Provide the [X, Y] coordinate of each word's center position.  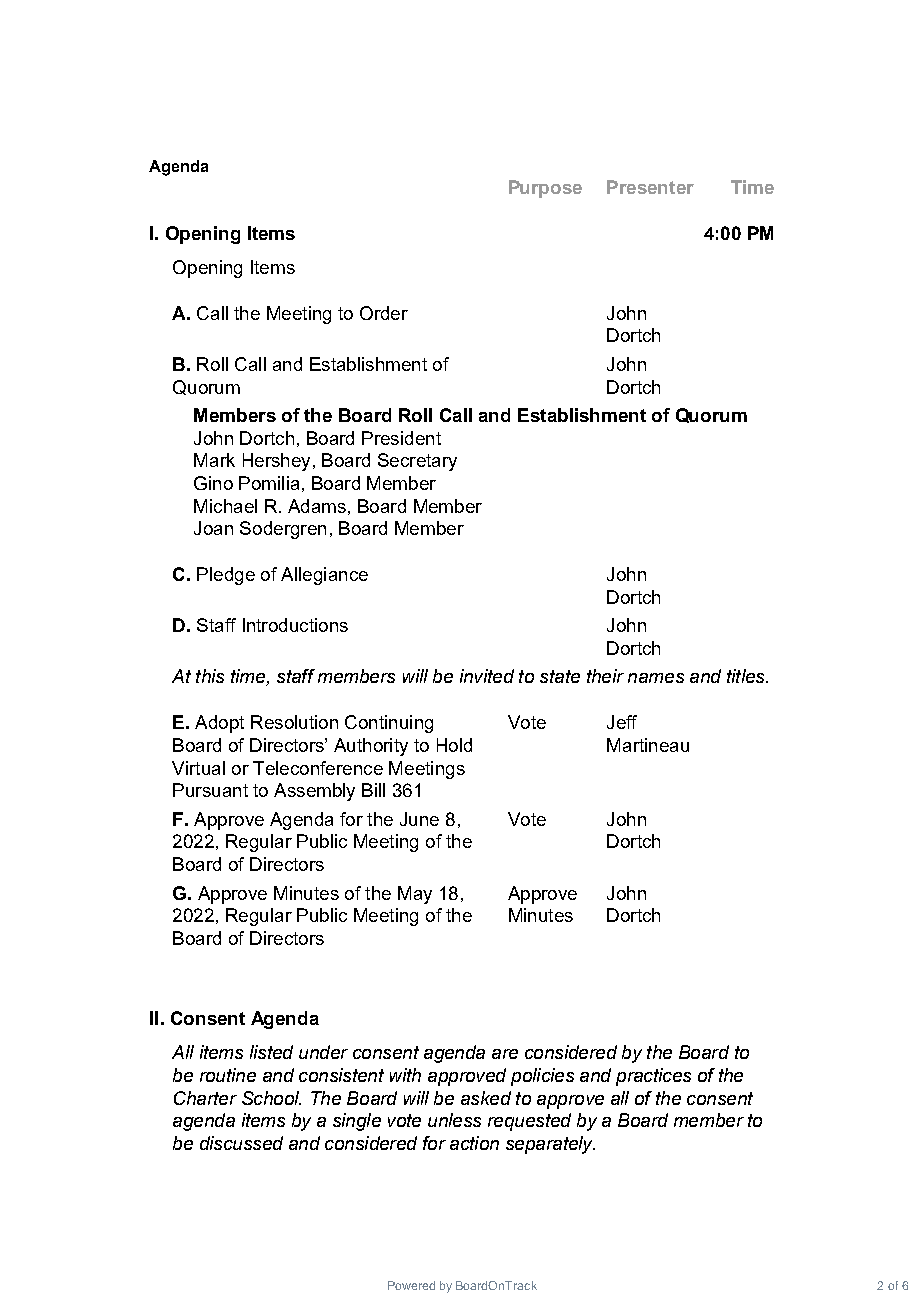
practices [653, 1077]
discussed [241, 1143]
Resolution [294, 722]
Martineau [648, 745]
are [505, 1054]
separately [550, 1145]
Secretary [417, 462]
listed [271, 1052]
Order [384, 313]
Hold [454, 745]
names [656, 678]
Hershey [276, 462]
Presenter [650, 187]
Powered [411, 1285]
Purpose [545, 189]
